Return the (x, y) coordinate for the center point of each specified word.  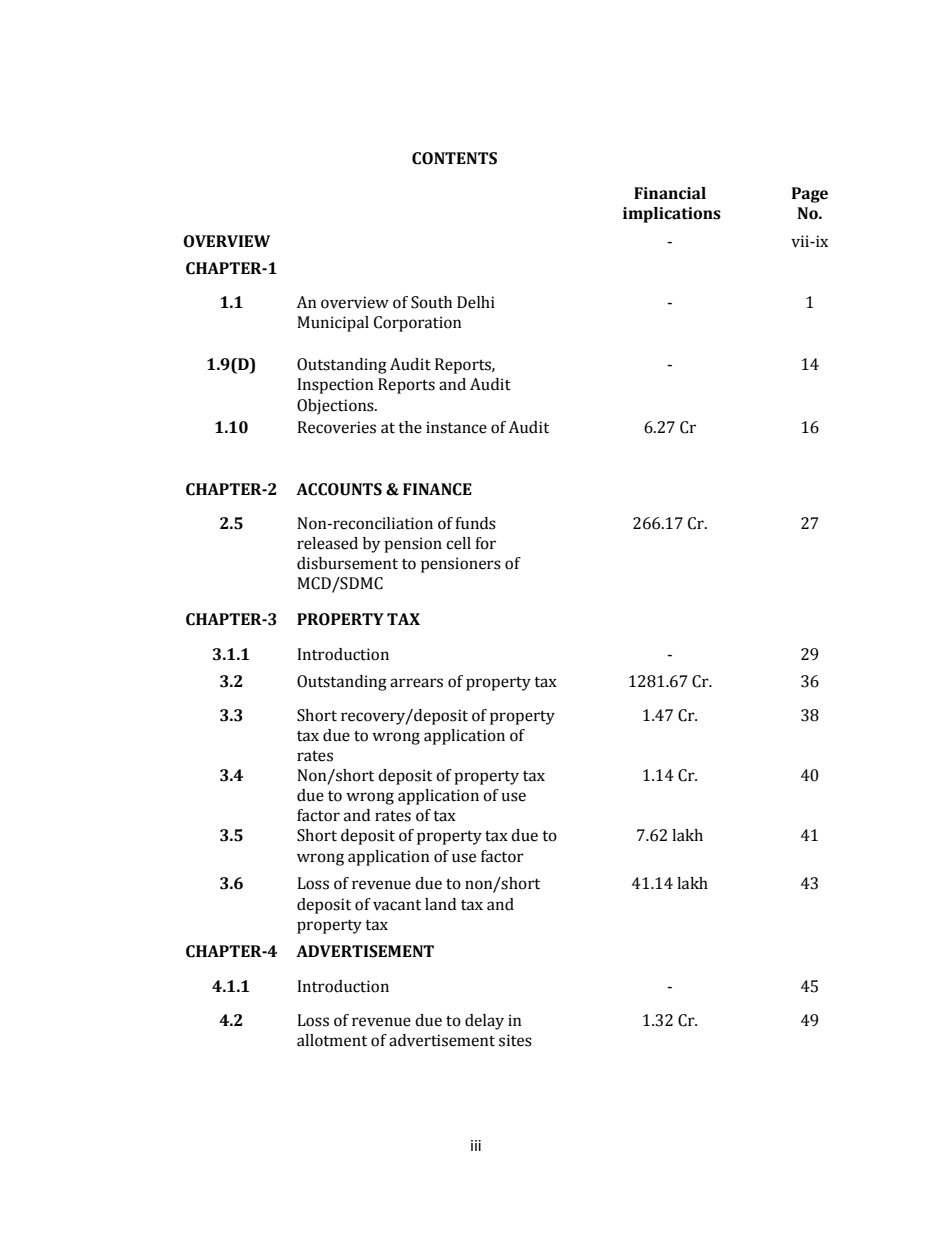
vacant (397, 905)
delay (484, 1022)
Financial (670, 193)
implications (672, 215)
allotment (332, 1040)
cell (458, 543)
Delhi (476, 302)
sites (515, 1040)
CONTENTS (454, 158)
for (485, 543)
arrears (416, 683)
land (440, 904)
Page (810, 195)
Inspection (335, 386)
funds (475, 523)
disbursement (347, 563)
